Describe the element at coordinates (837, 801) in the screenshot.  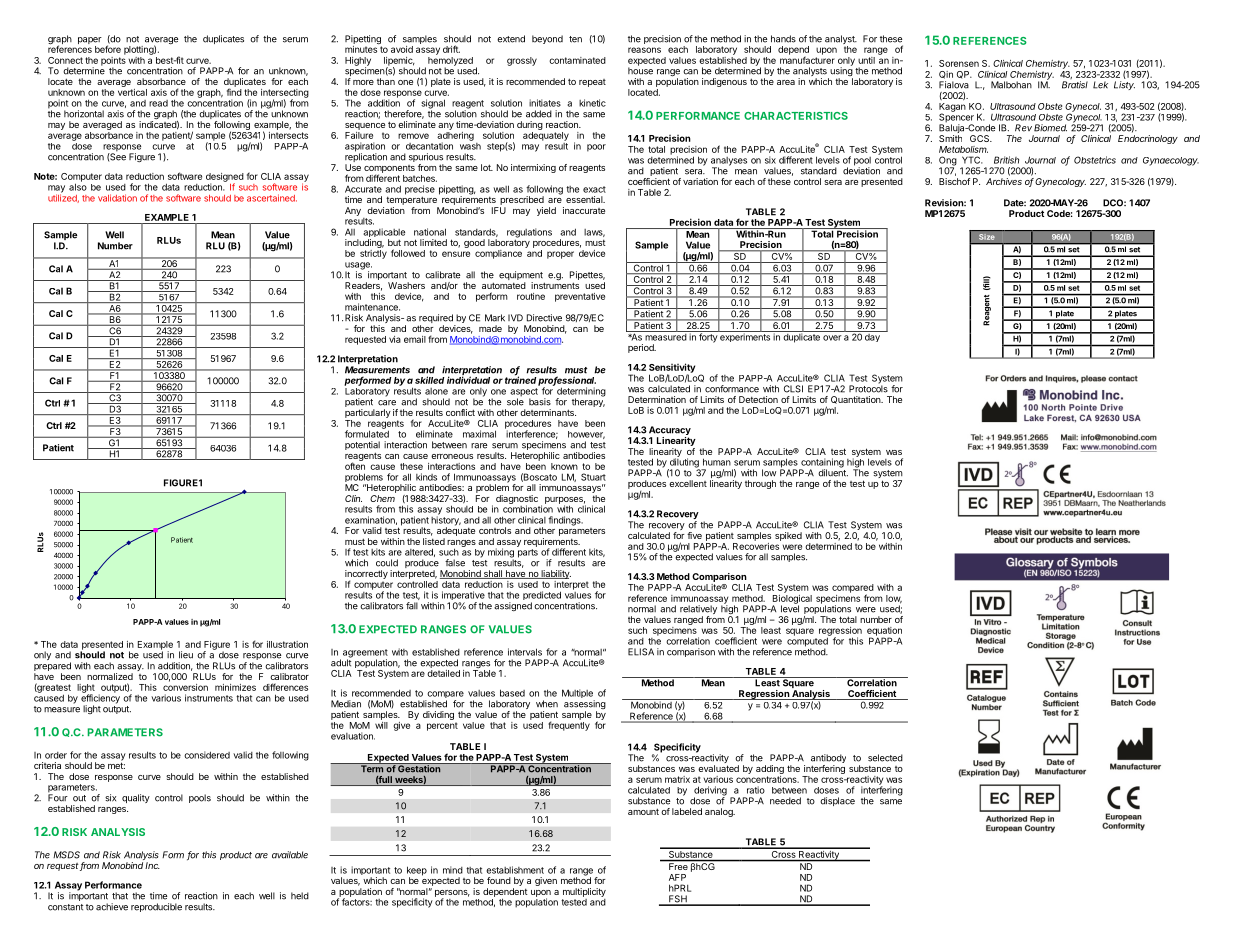
I see `displace` at that location.
